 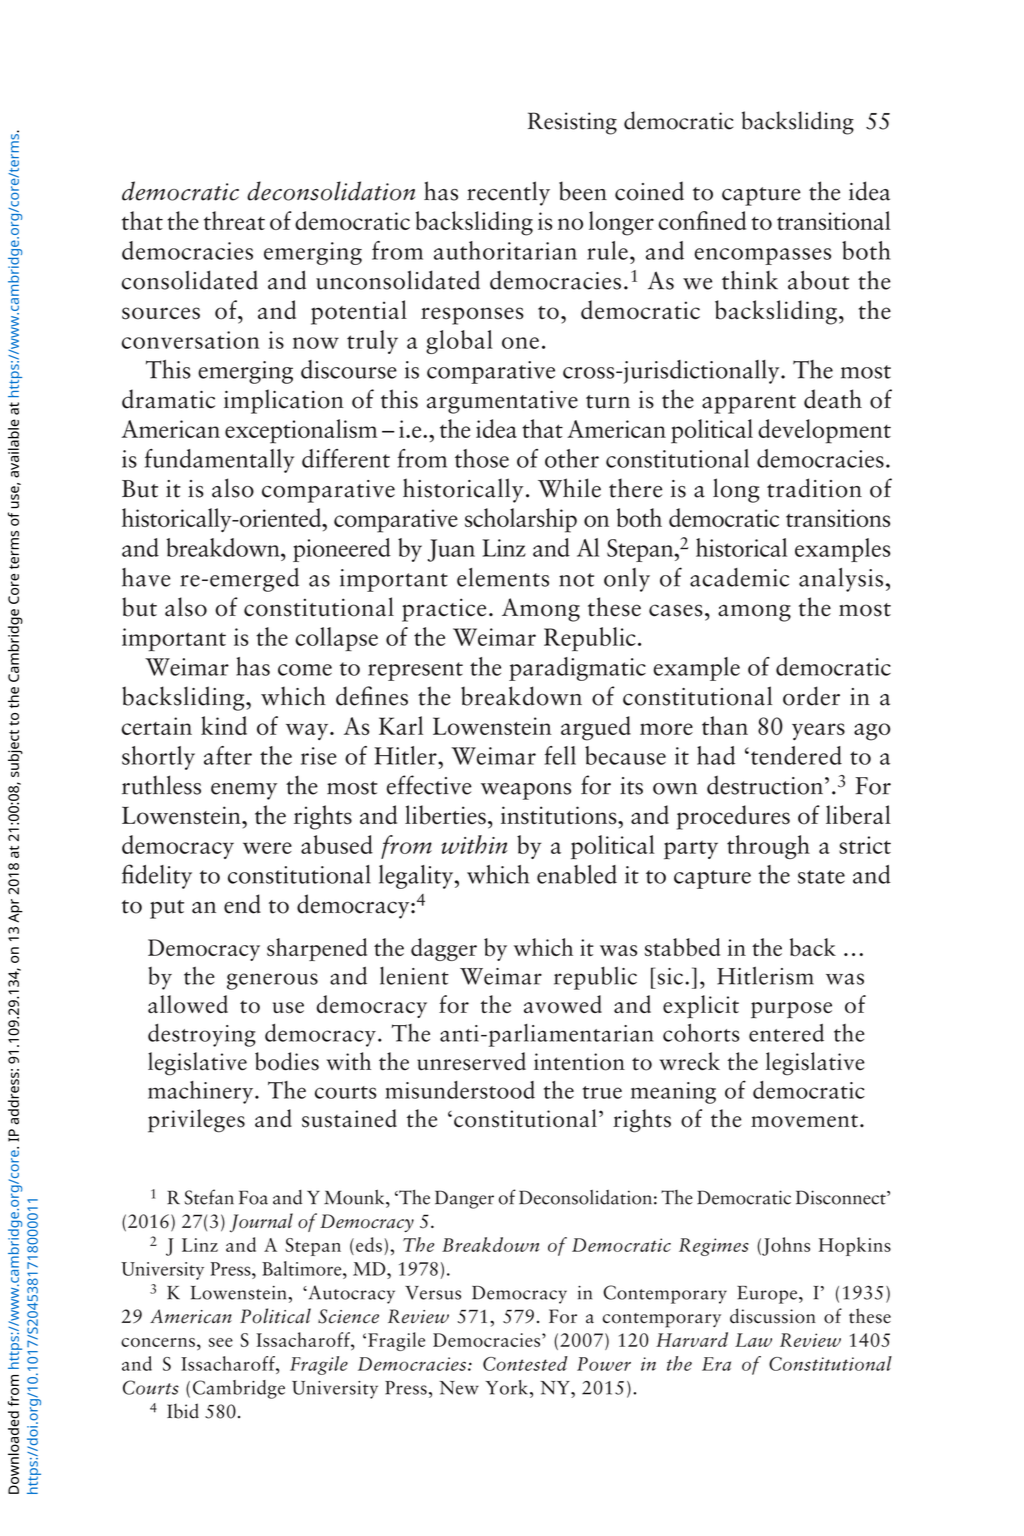 I want to click on transitional, so click(x=834, y=220).
